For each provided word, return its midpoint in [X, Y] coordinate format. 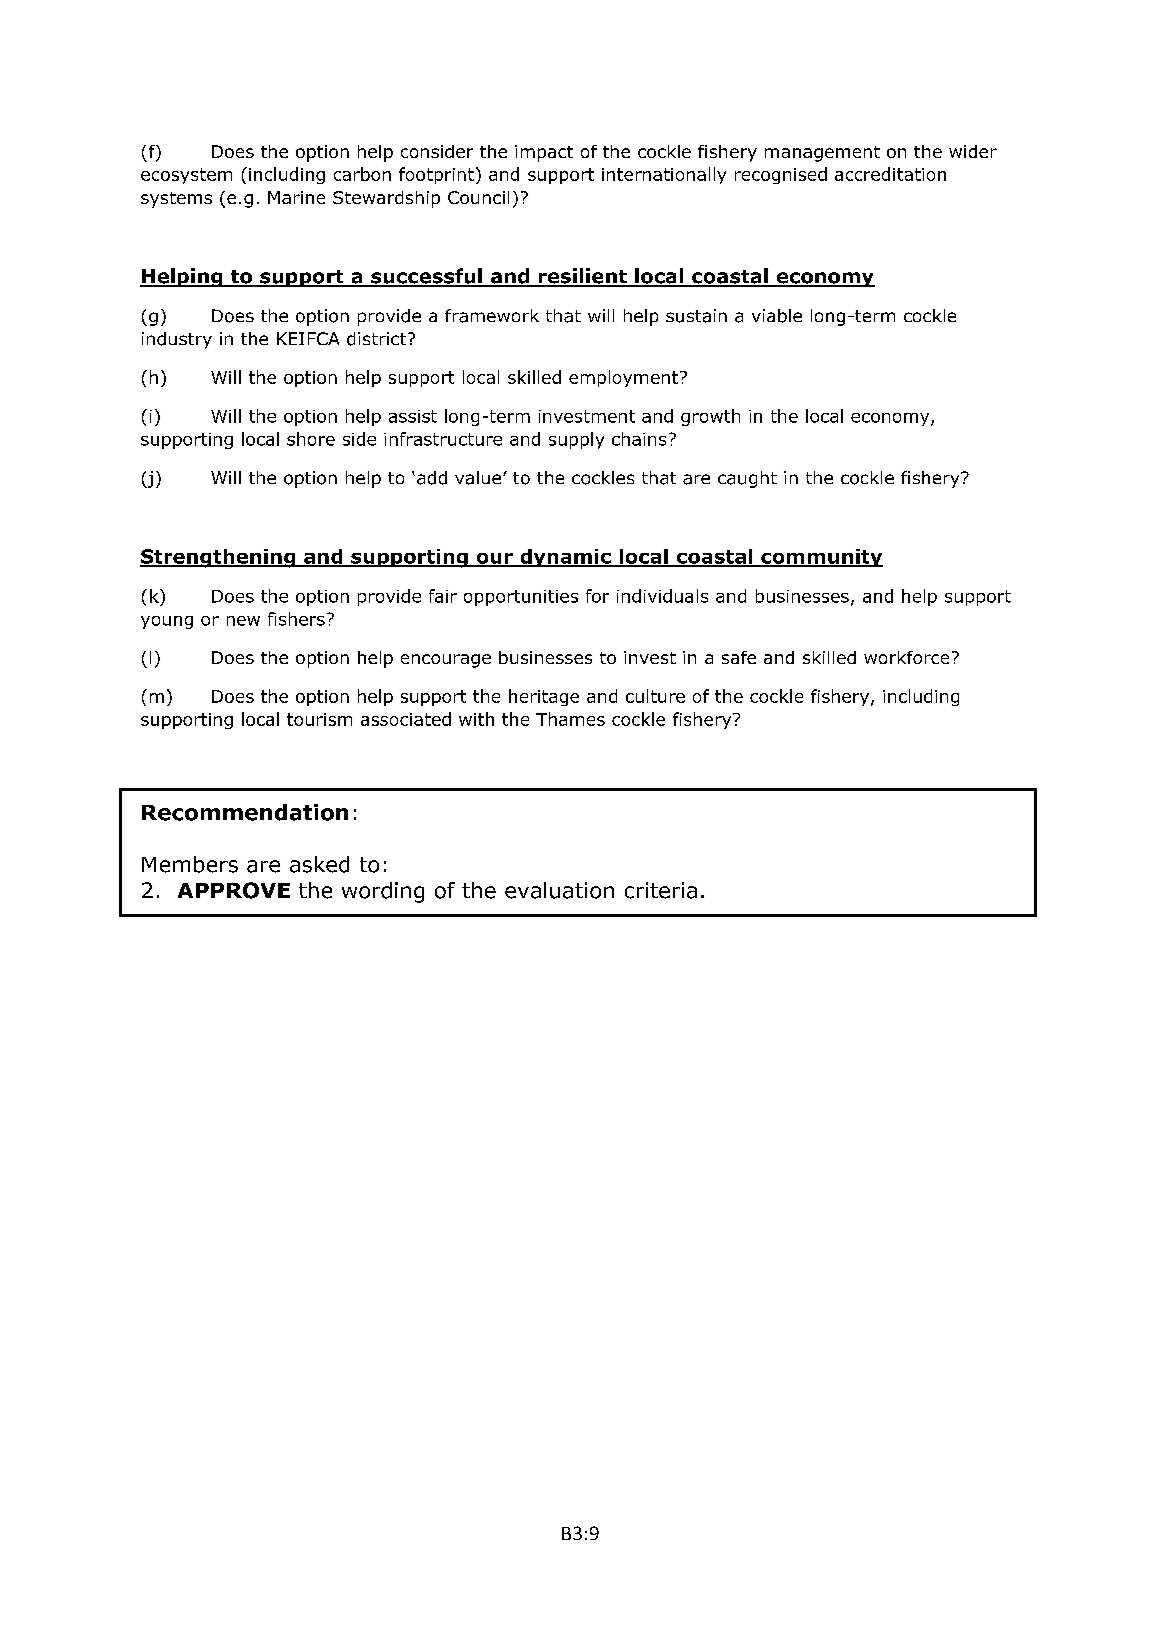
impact [544, 153]
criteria [661, 890]
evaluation [559, 890]
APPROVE [234, 890]
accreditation [890, 174]
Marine [296, 197]
